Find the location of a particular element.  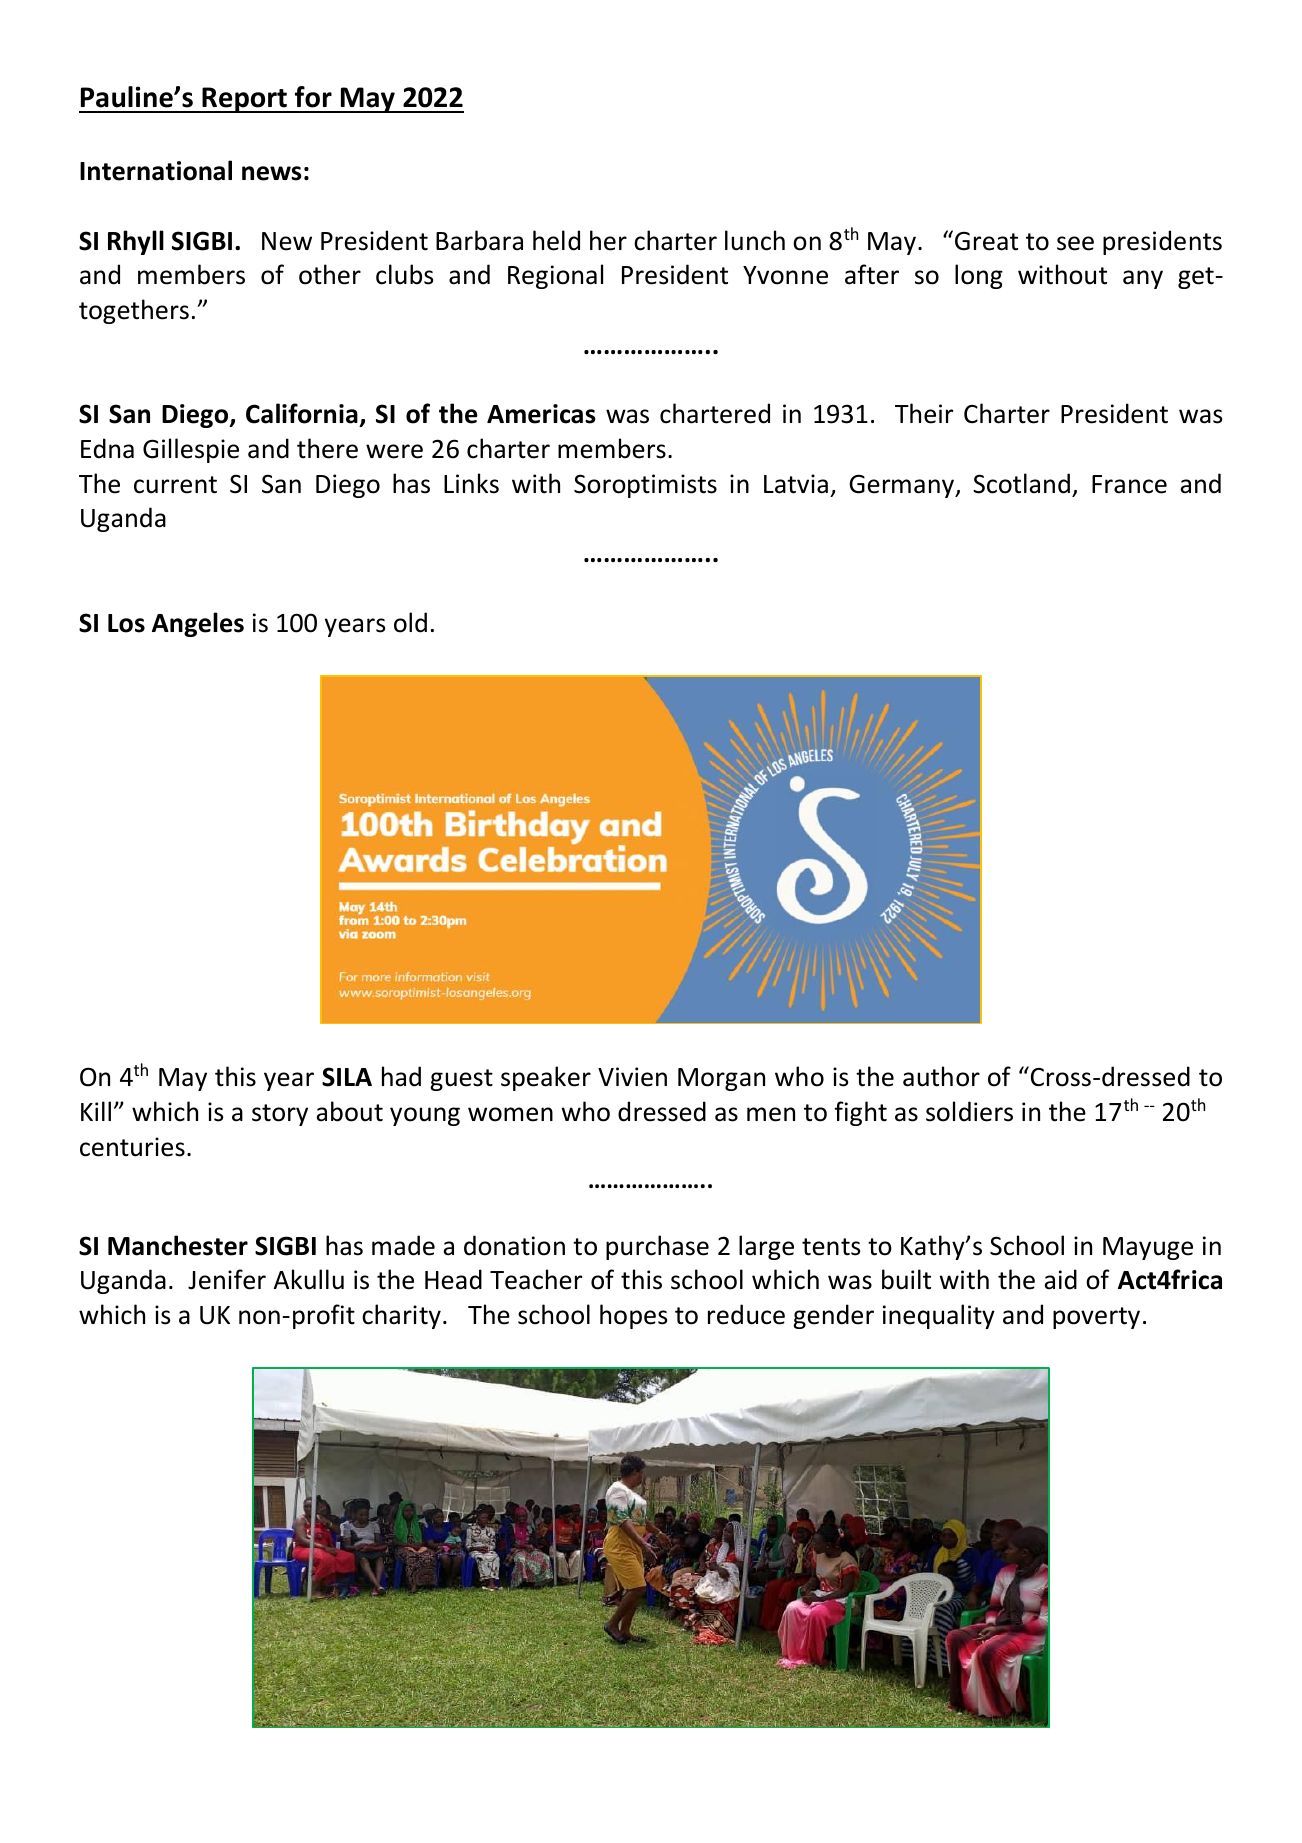

Links is located at coordinates (471, 483).
